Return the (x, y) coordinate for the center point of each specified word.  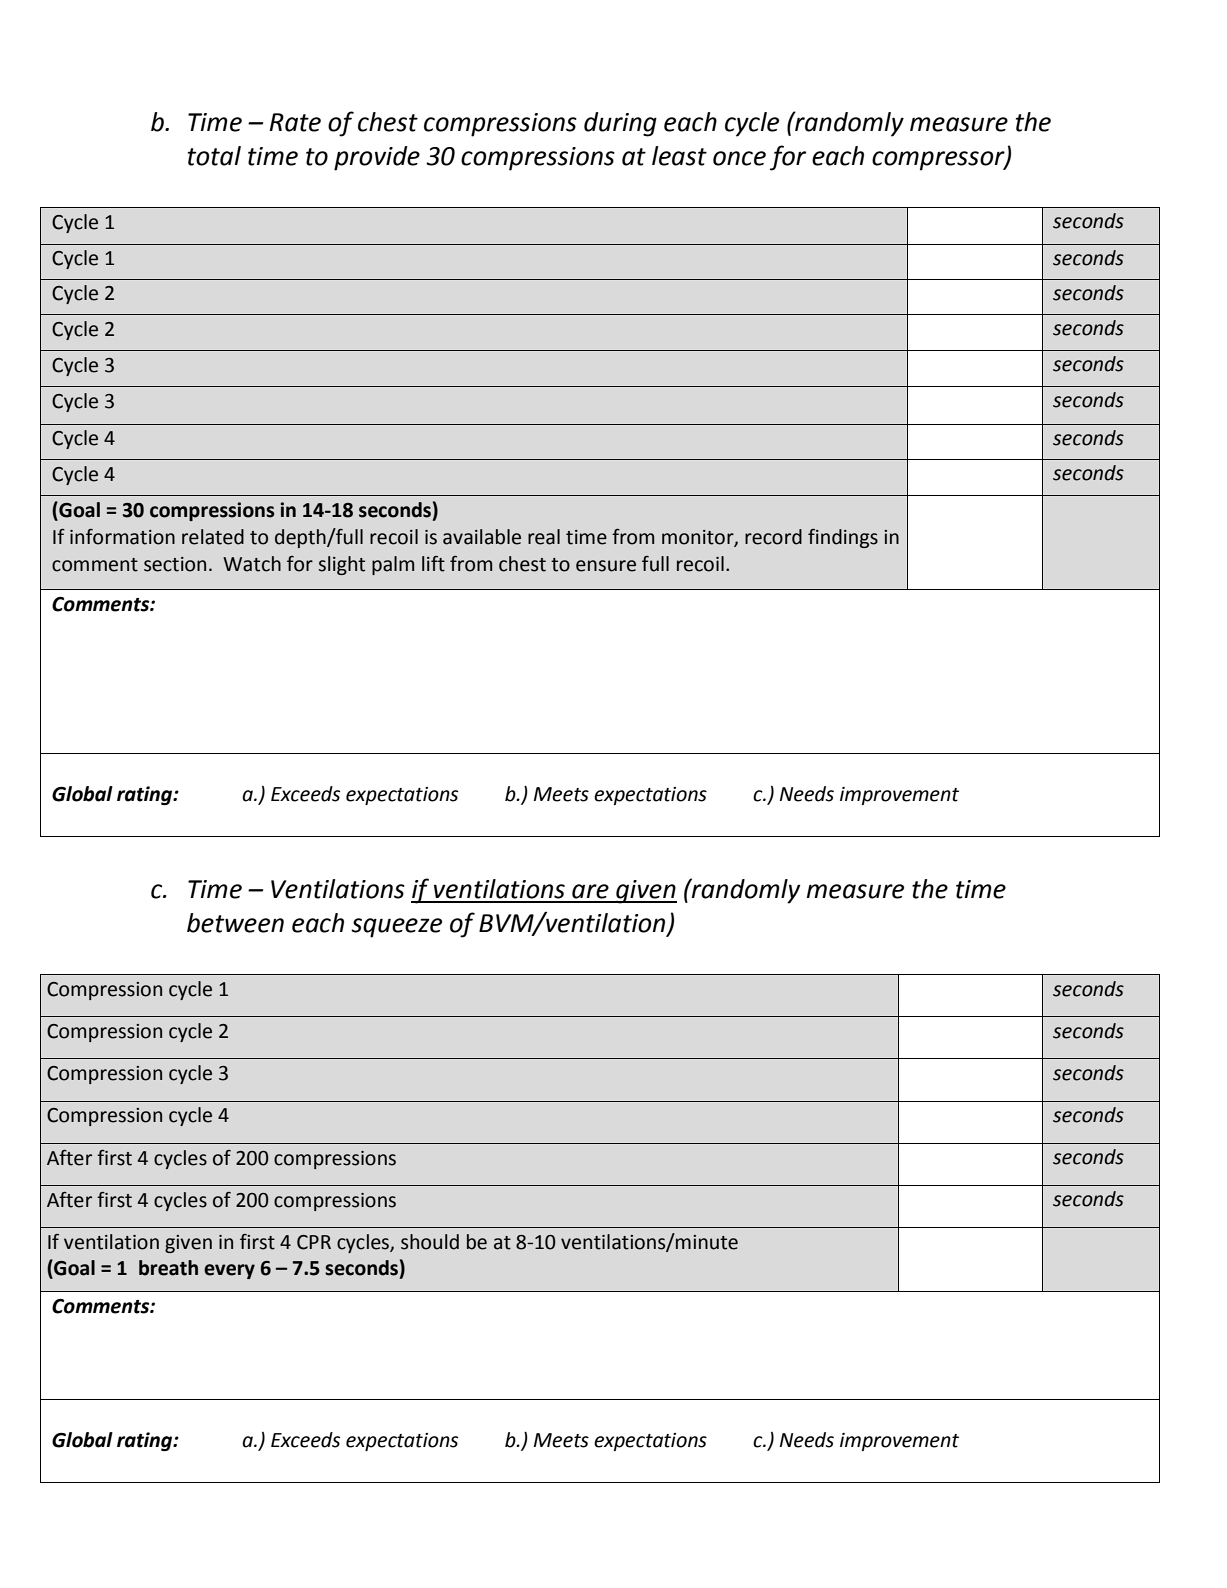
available (482, 537)
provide (377, 158)
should (430, 1242)
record (773, 537)
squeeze (396, 928)
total (214, 156)
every (229, 1271)
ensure (606, 566)
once (739, 158)
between (235, 923)
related (213, 537)
